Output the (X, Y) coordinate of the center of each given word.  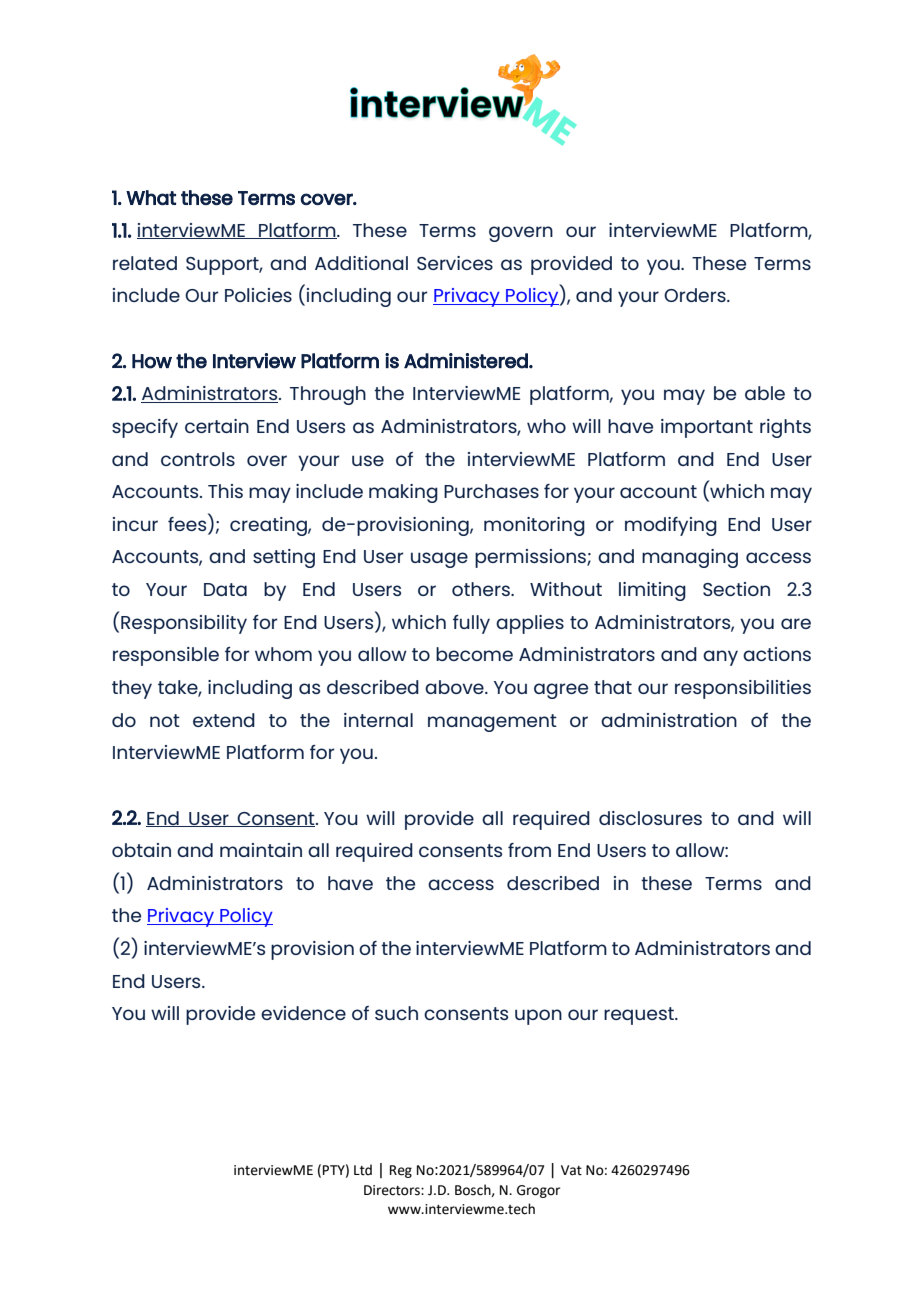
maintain (261, 850)
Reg (401, 1171)
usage (439, 560)
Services (455, 263)
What (151, 197)
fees (188, 522)
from (529, 850)
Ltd (363, 1170)
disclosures (650, 818)
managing (690, 558)
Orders (696, 295)
